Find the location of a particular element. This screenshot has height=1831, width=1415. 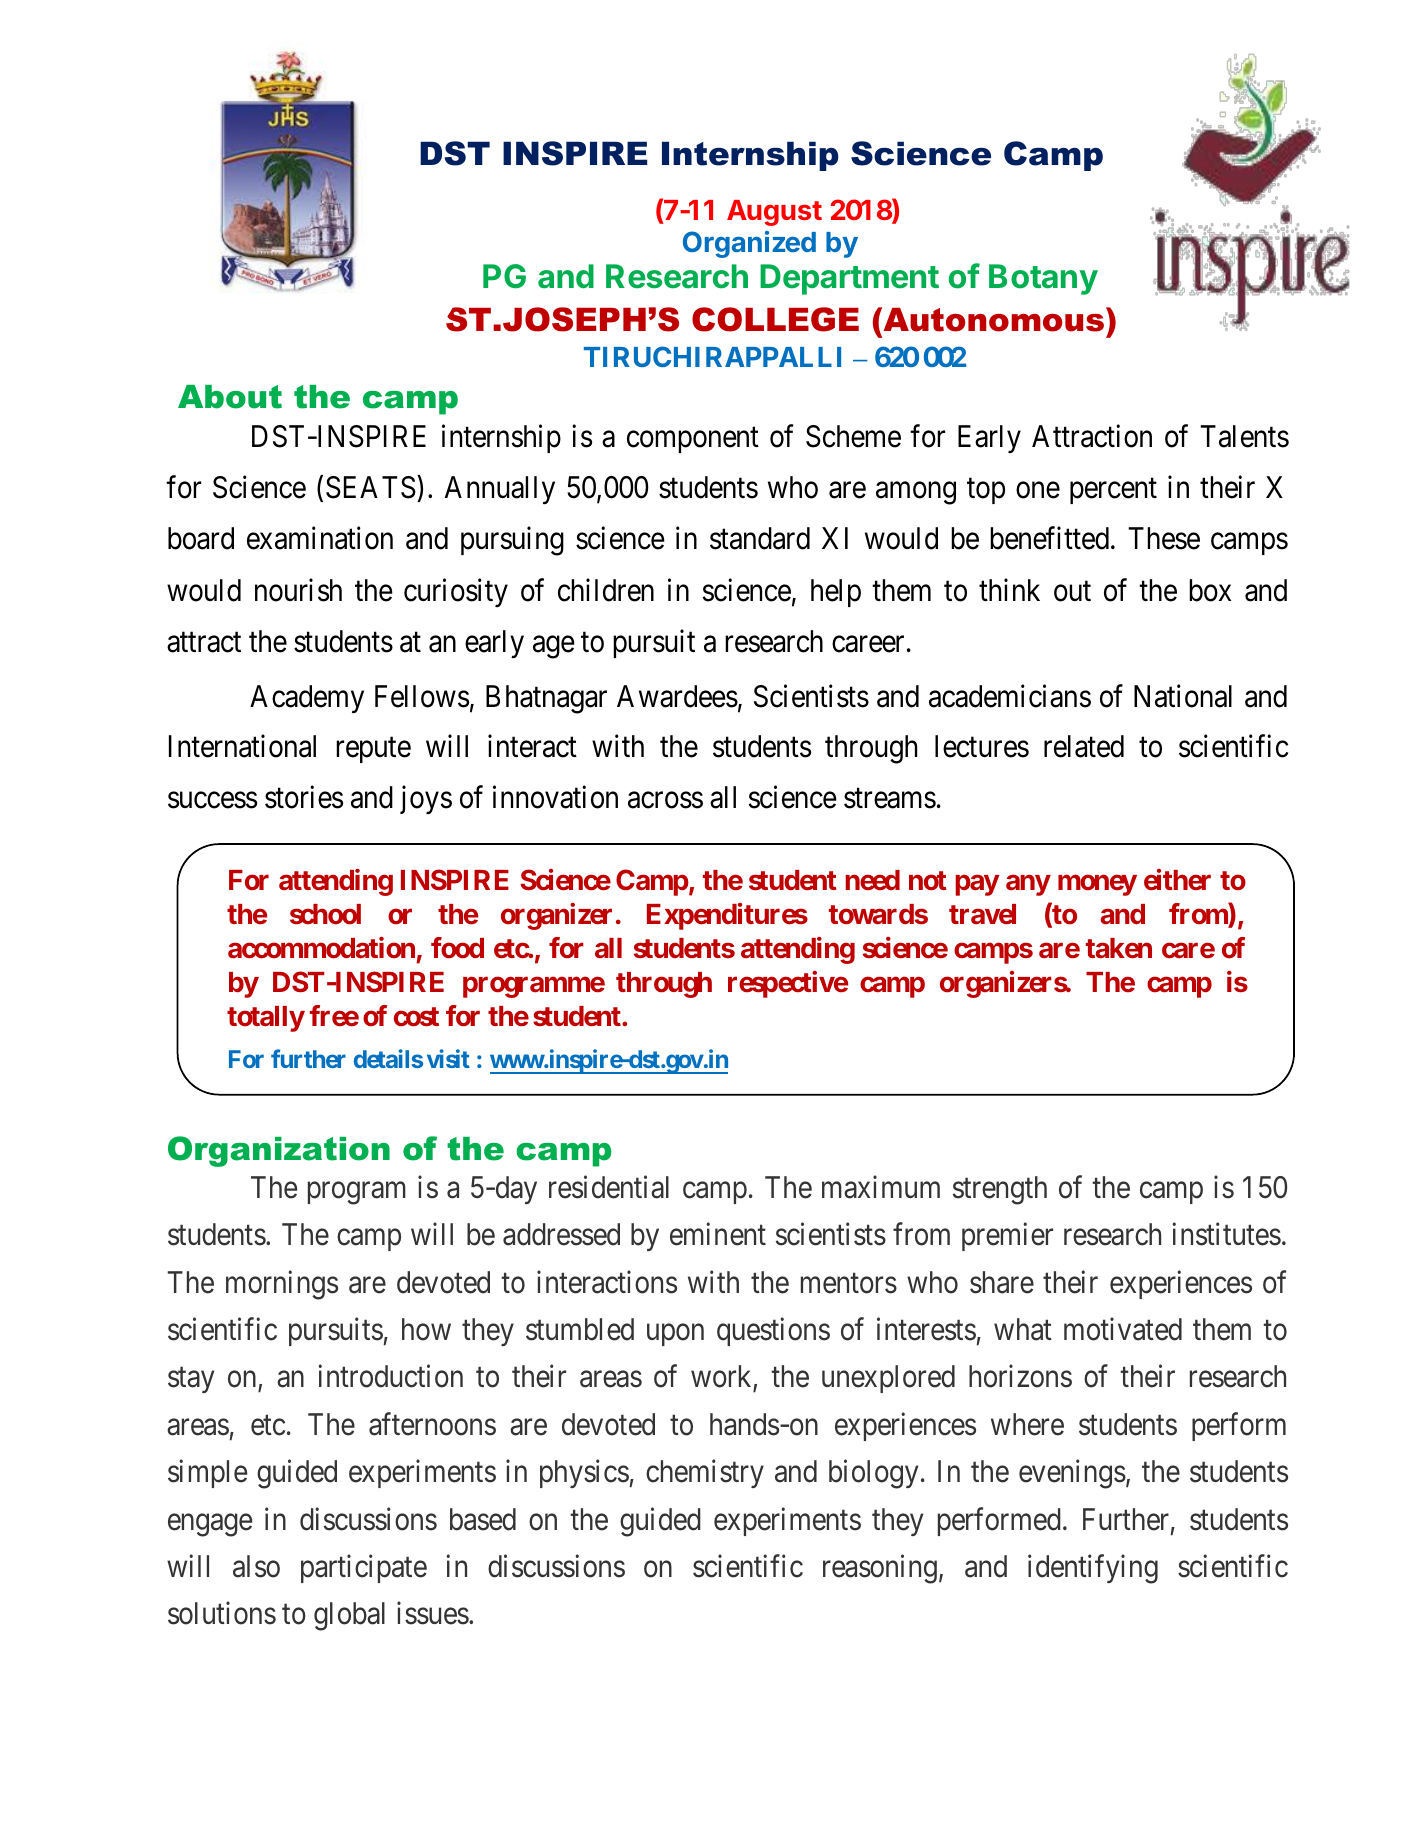

need is located at coordinates (872, 880).
